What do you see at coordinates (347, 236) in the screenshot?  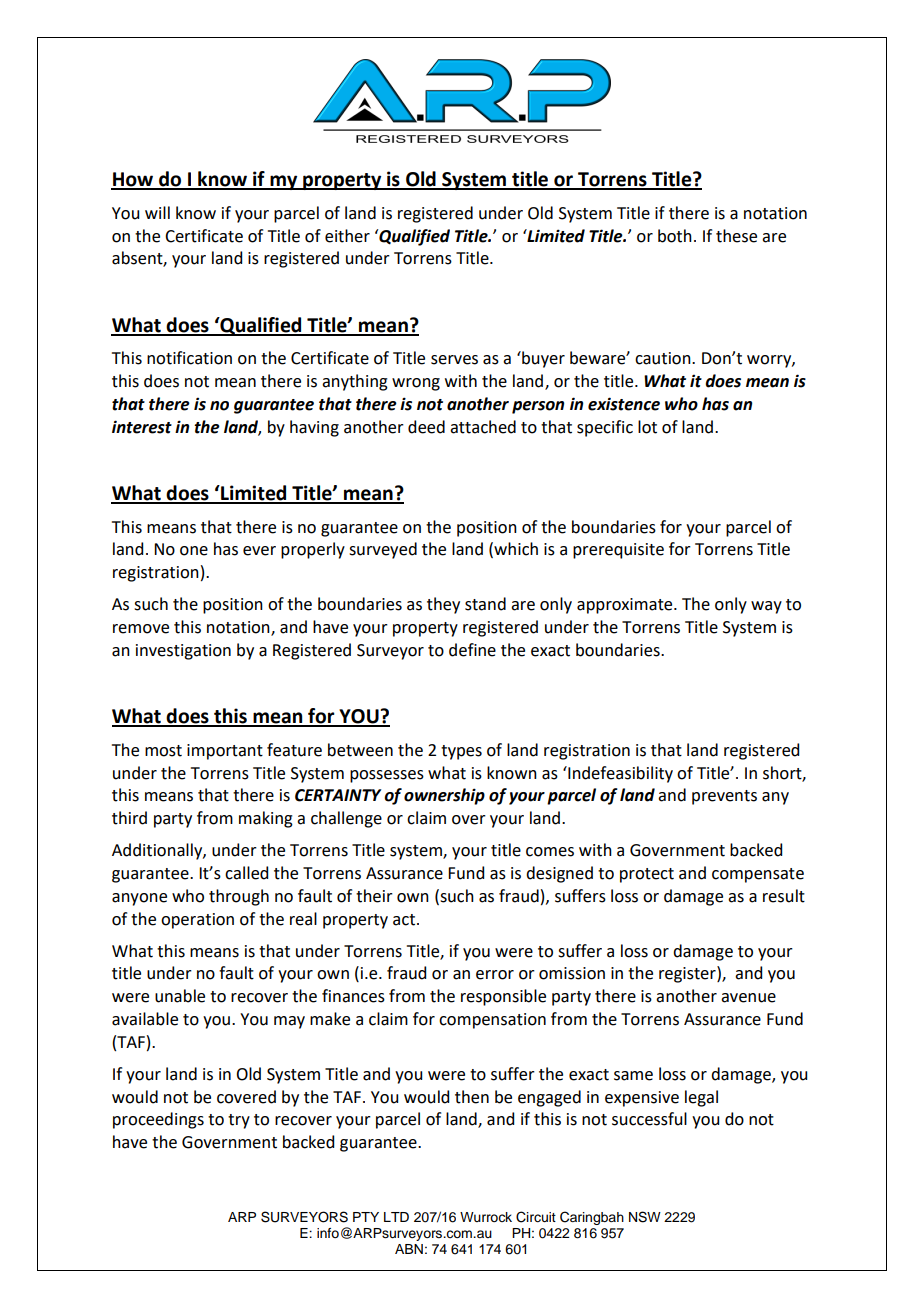 I see `either` at bounding box center [347, 236].
